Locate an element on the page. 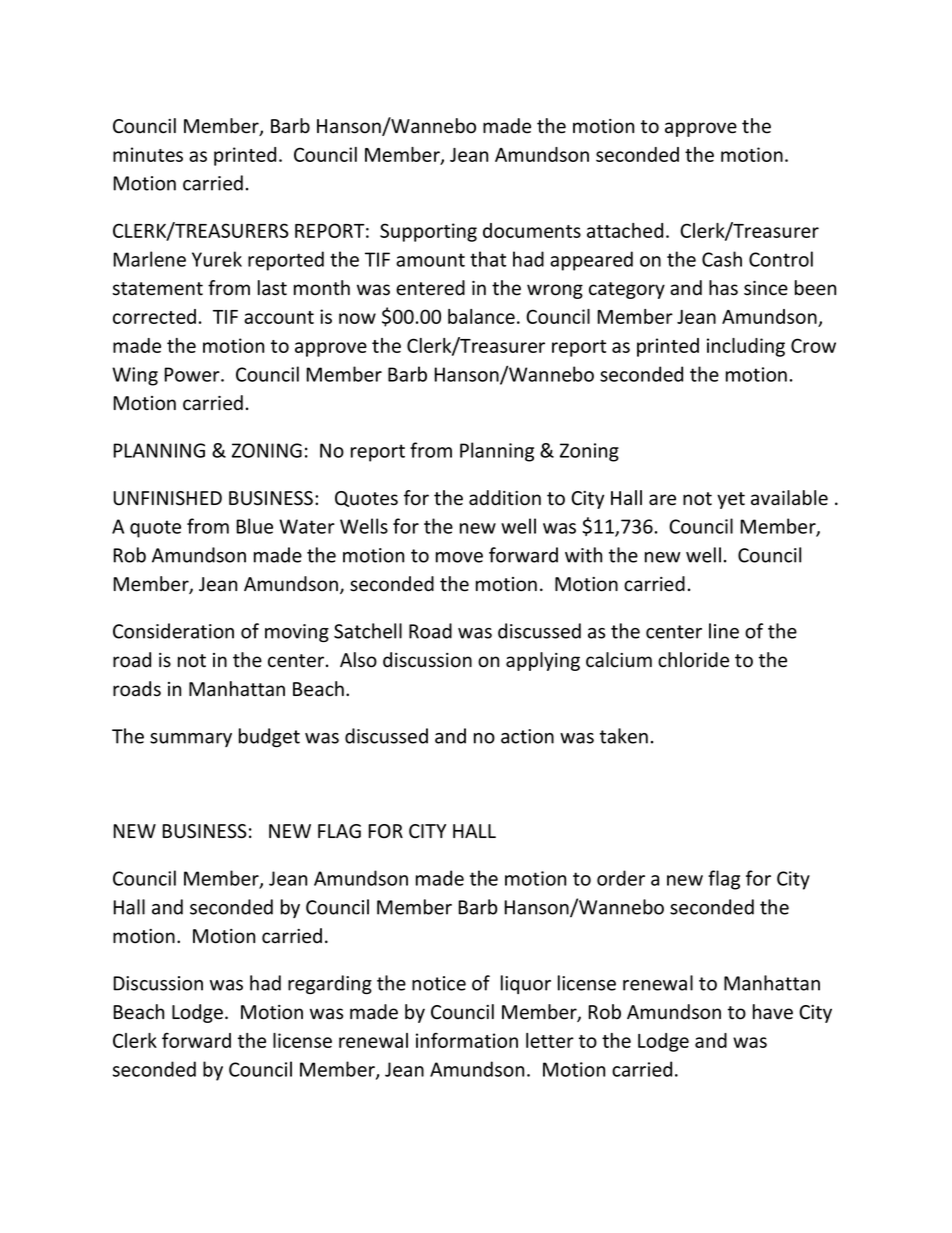 This image has height=1233, width=952. have is located at coordinates (773, 1012).
